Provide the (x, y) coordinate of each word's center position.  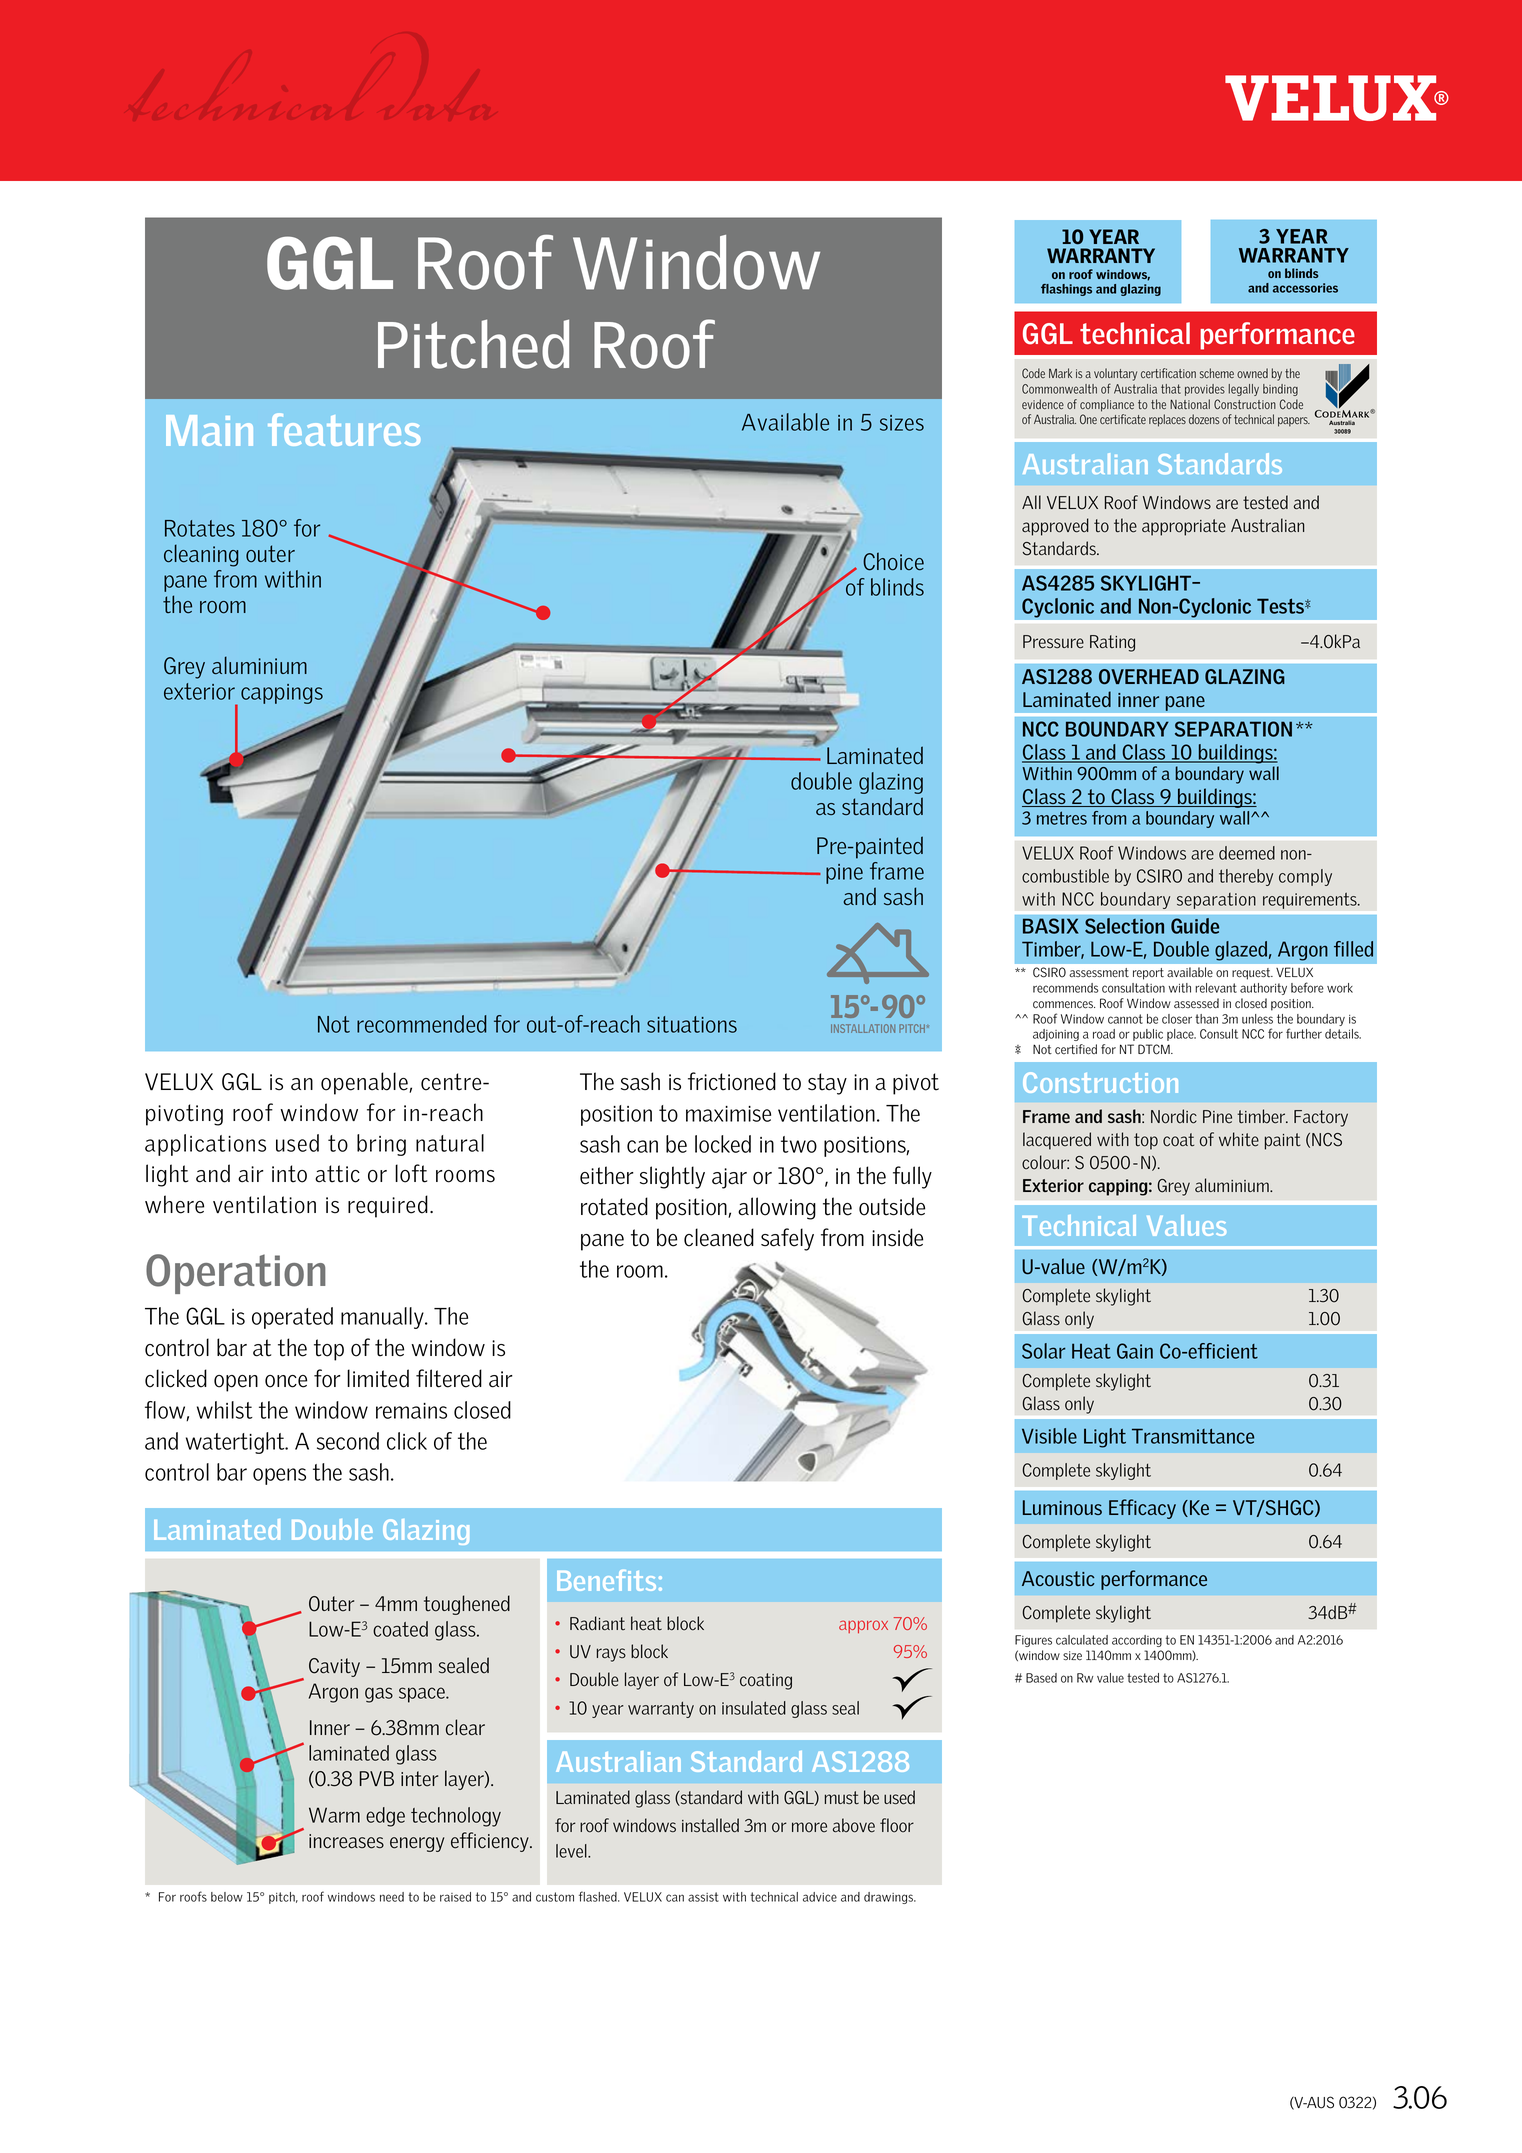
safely (787, 1239)
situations (692, 1024)
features (344, 429)
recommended (421, 1024)
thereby (1246, 877)
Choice (893, 561)
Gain (1135, 1351)
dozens (1204, 419)
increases (346, 1841)
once (286, 1381)
